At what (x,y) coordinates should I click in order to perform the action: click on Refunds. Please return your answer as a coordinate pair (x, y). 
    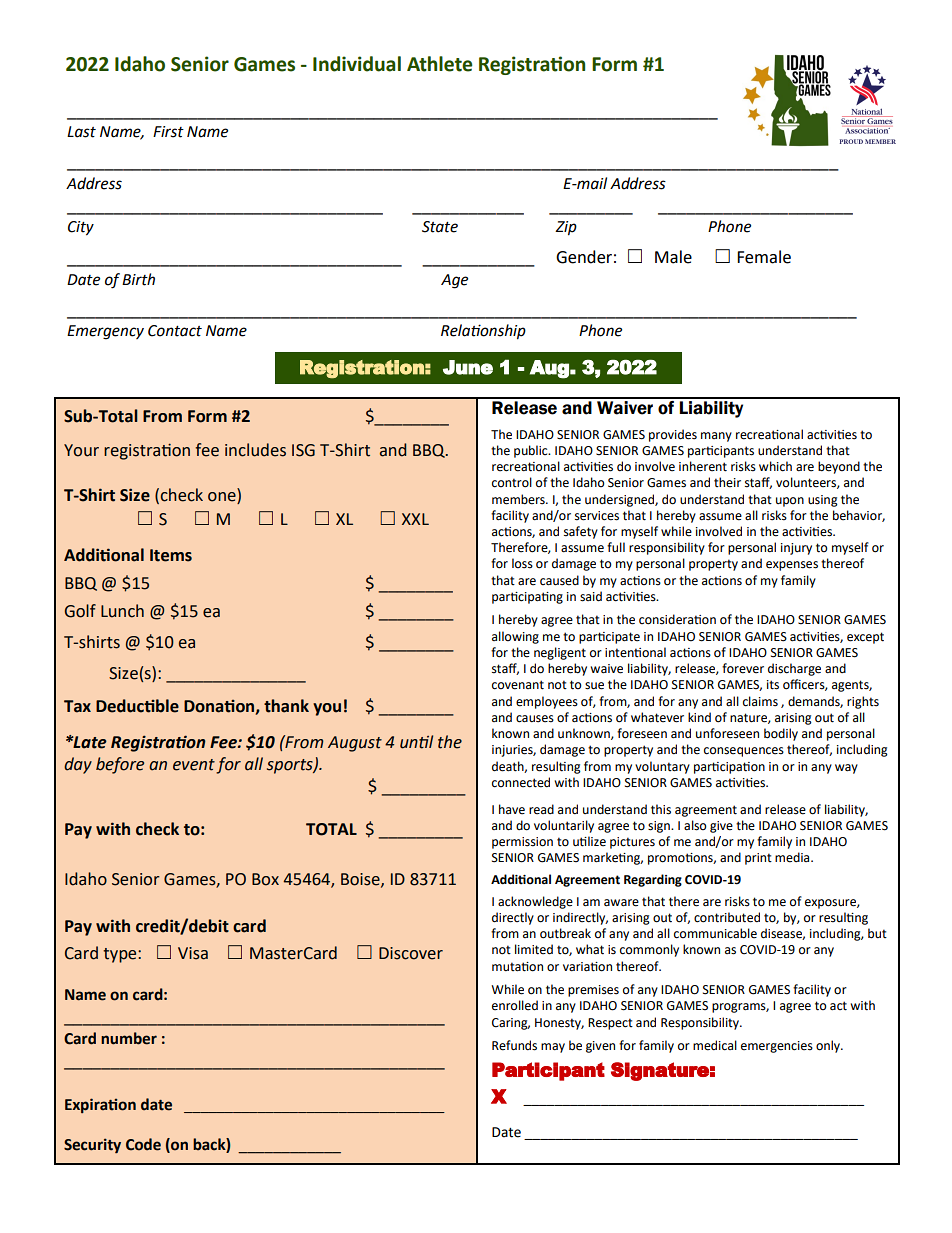
    Looking at the image, I should click on (514, 1045).
